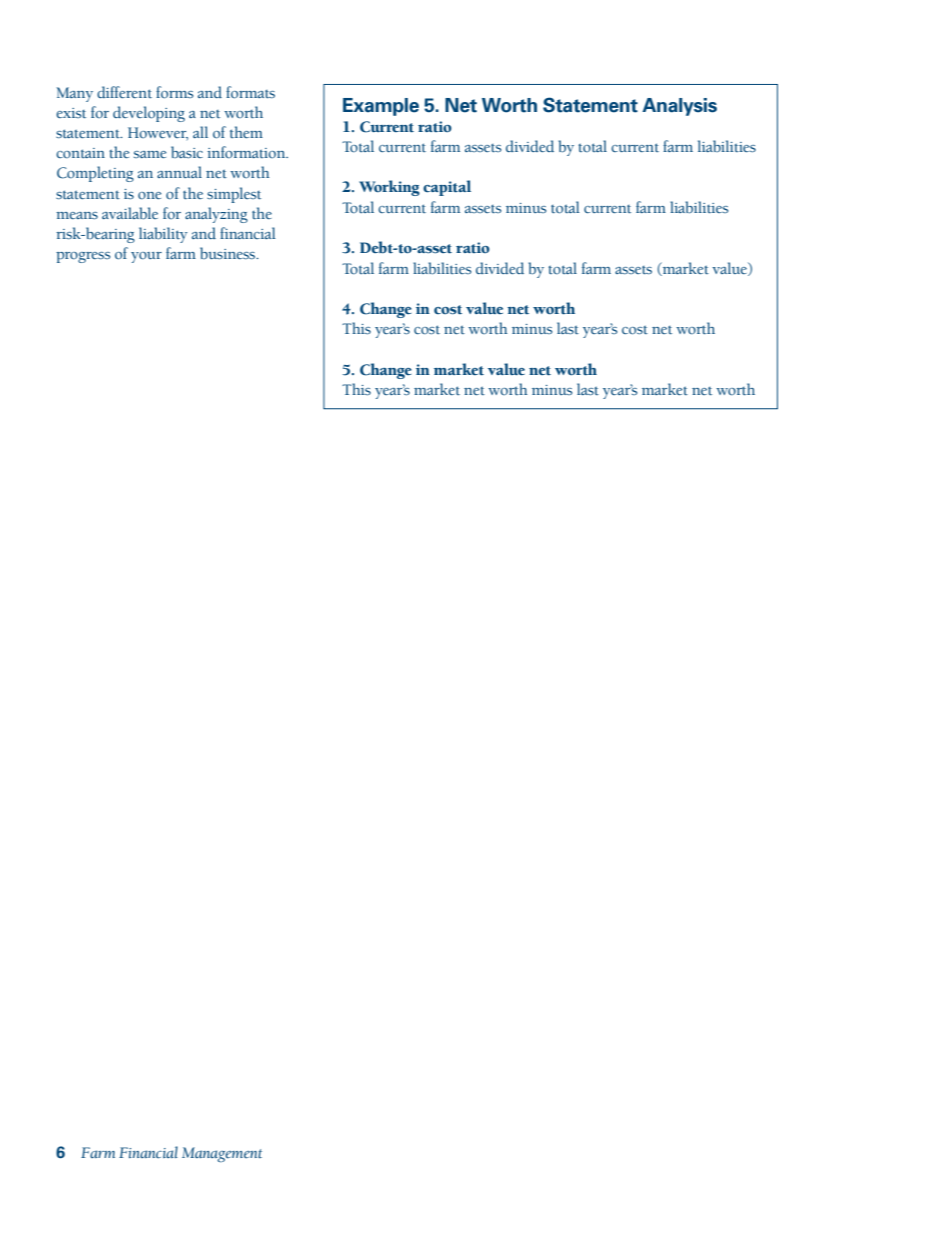 This image has width=952, height=1233. Describe the element at coordinates (83, 257) in the image. I see `progress` at that location.
